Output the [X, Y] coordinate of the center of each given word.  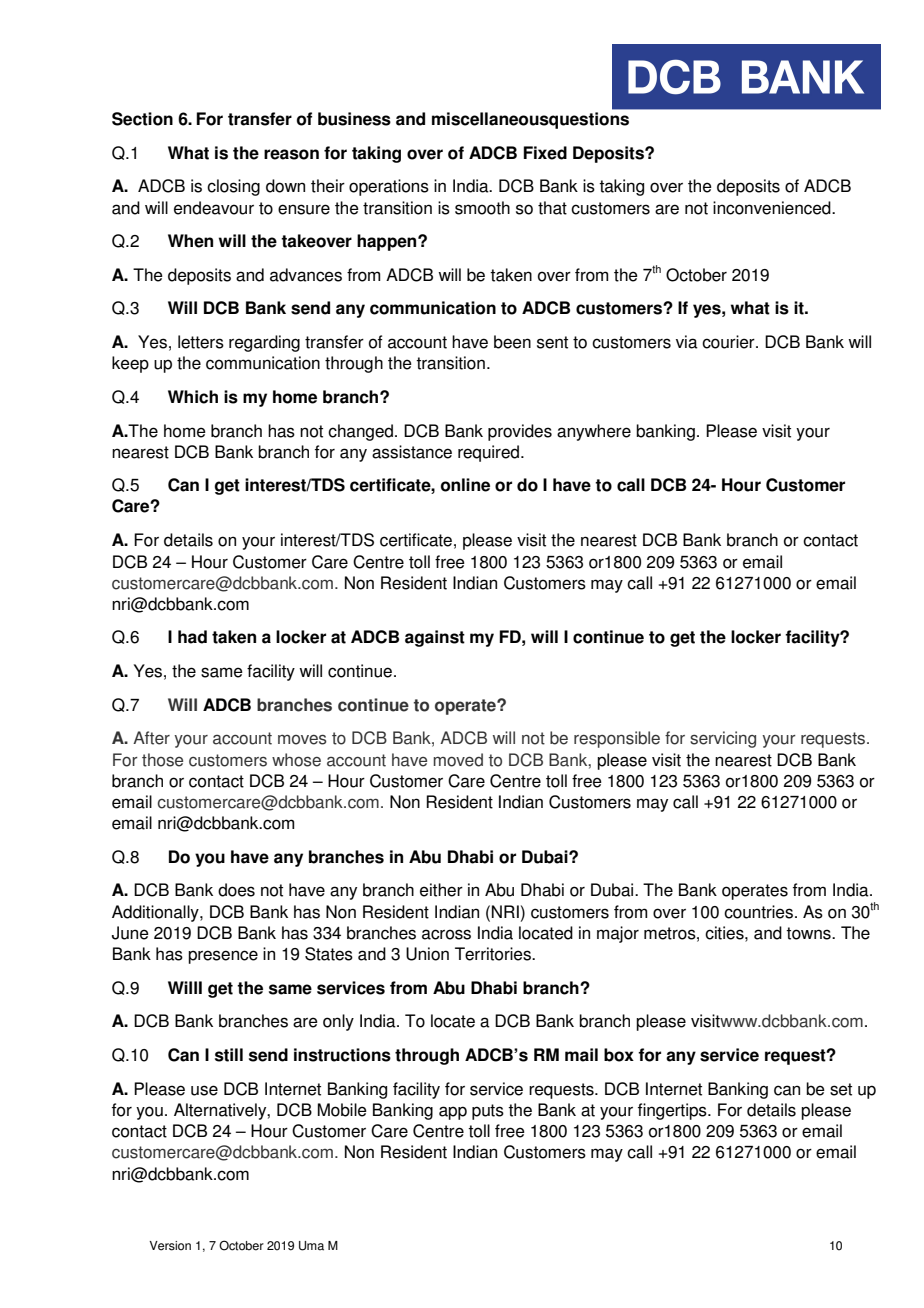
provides [520, 432]
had [192, 637]
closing [233, 187]
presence [223, 957]
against [435, 638]
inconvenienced [773, 208]
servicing [723, 739]
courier [729, 342]
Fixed [545, 153]
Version [170, 1246]
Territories [494, 954]
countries [758, 912]
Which [193, 397]
